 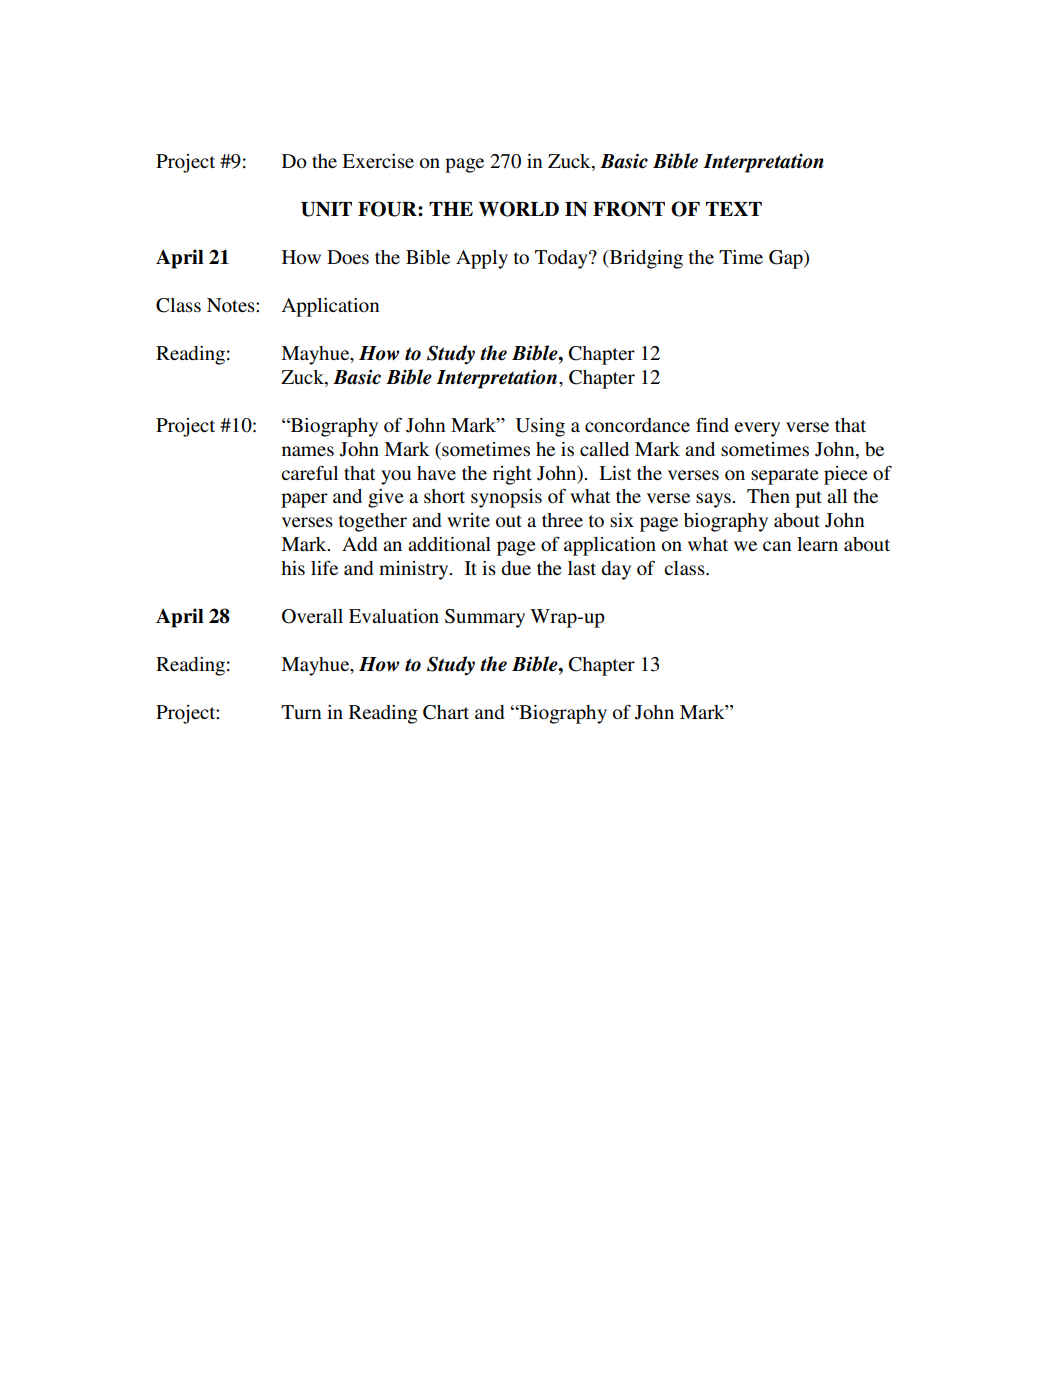 I want to click on every, so click(x=757, y=429).
